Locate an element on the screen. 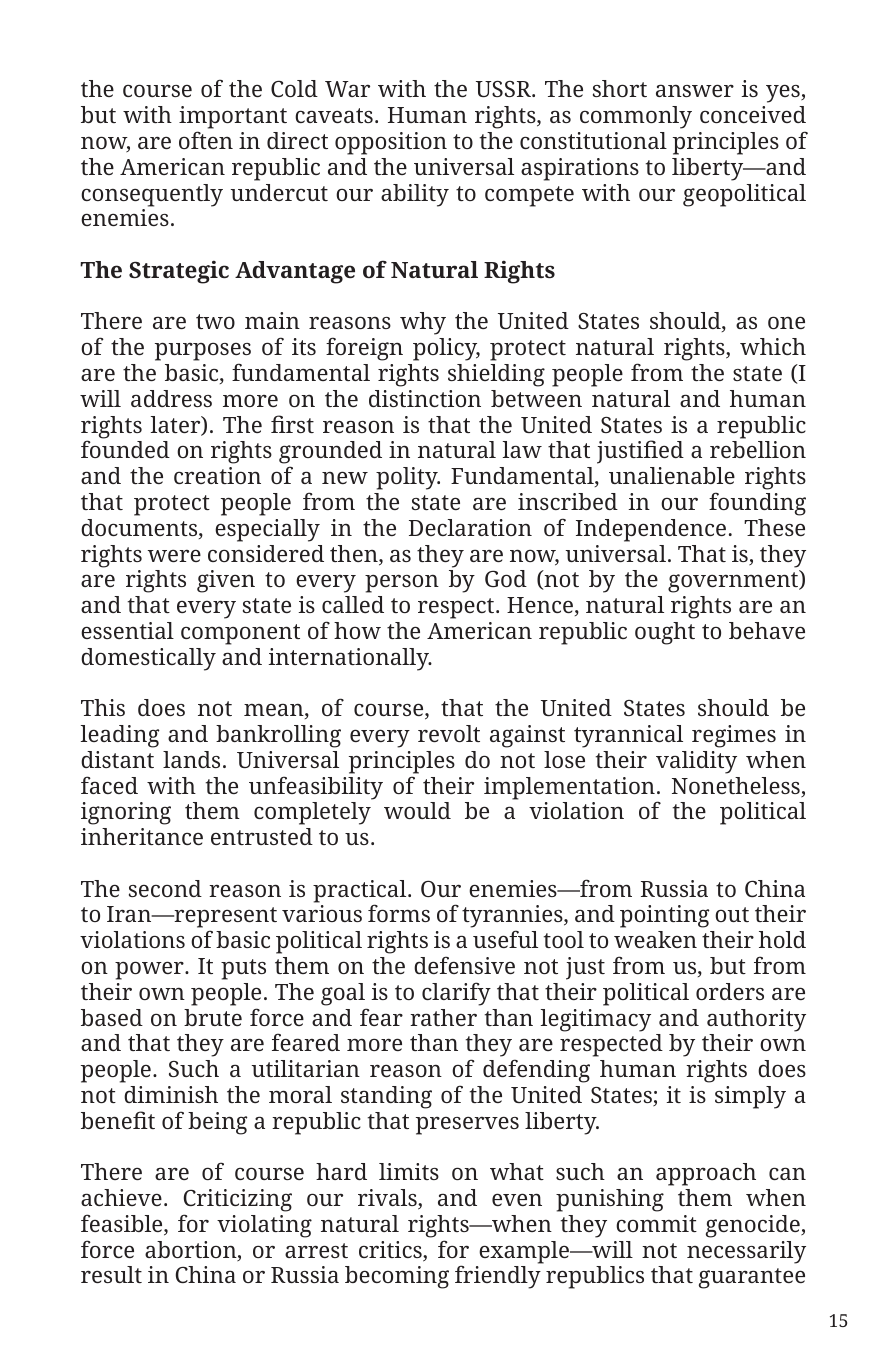  necessarily is located at coordinates (746, 1252).
